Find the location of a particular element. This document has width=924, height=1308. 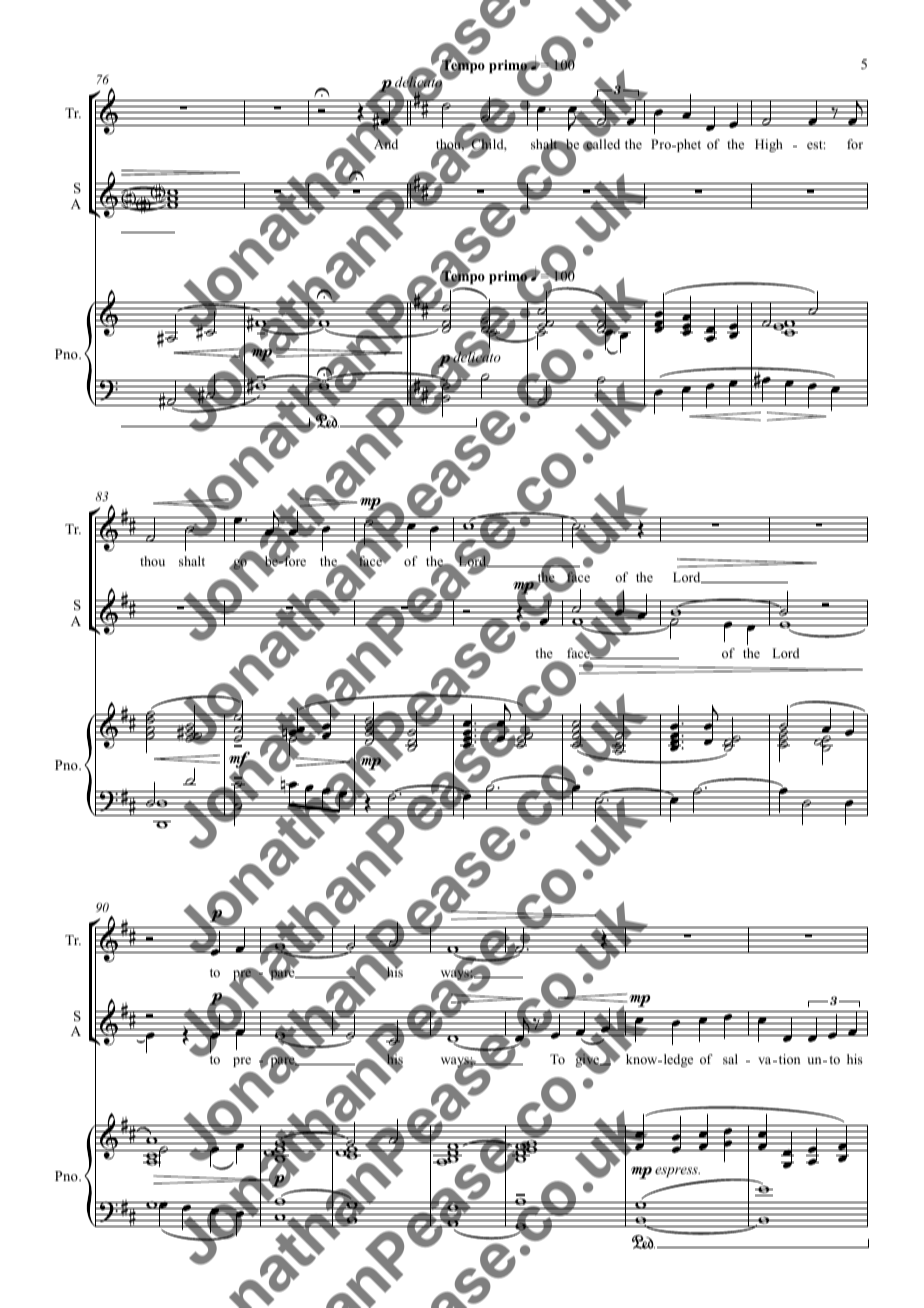

tion is located at coordinates (788, 1059).
